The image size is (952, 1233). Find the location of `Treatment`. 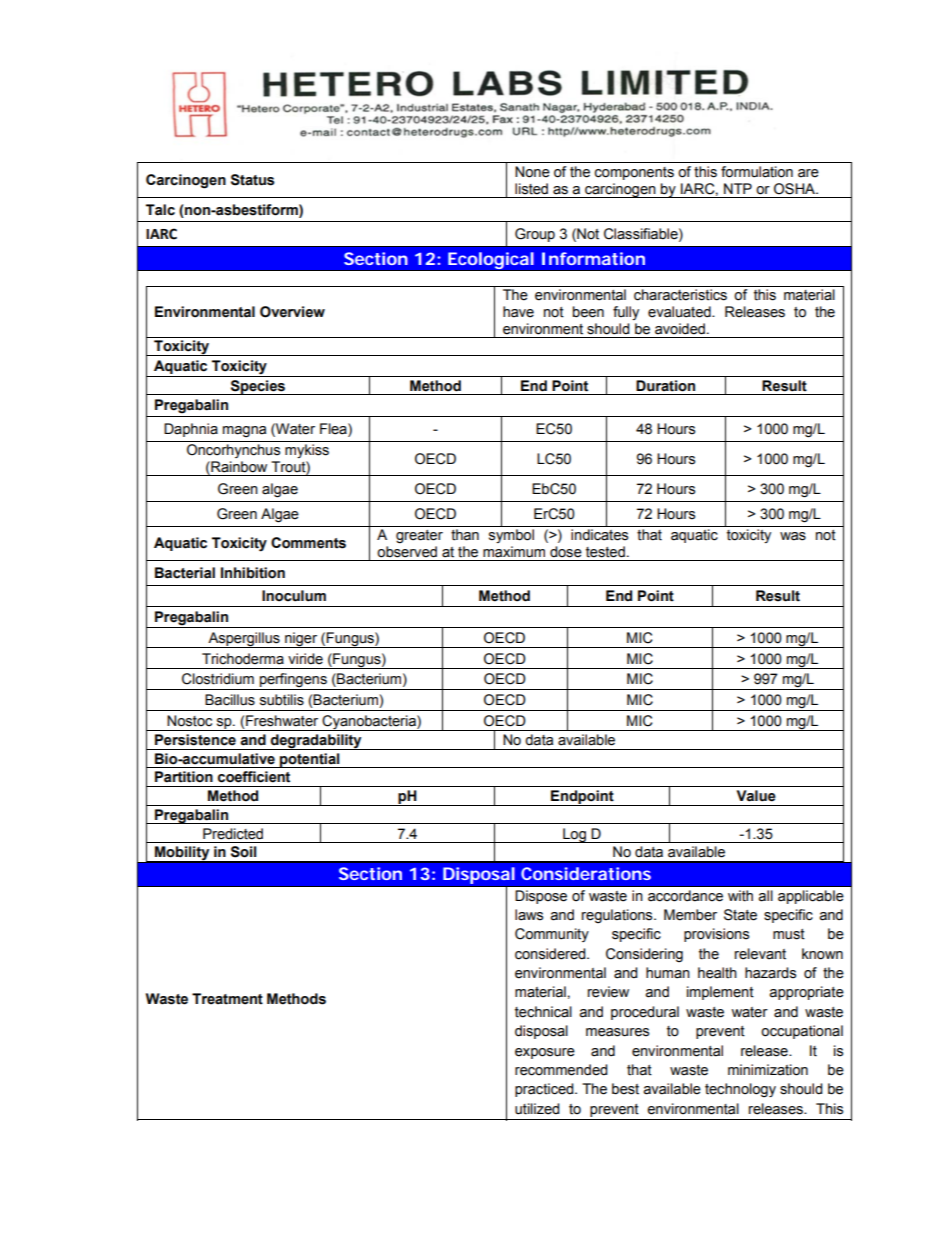

Treatment is located at coordinates (227, 999).
